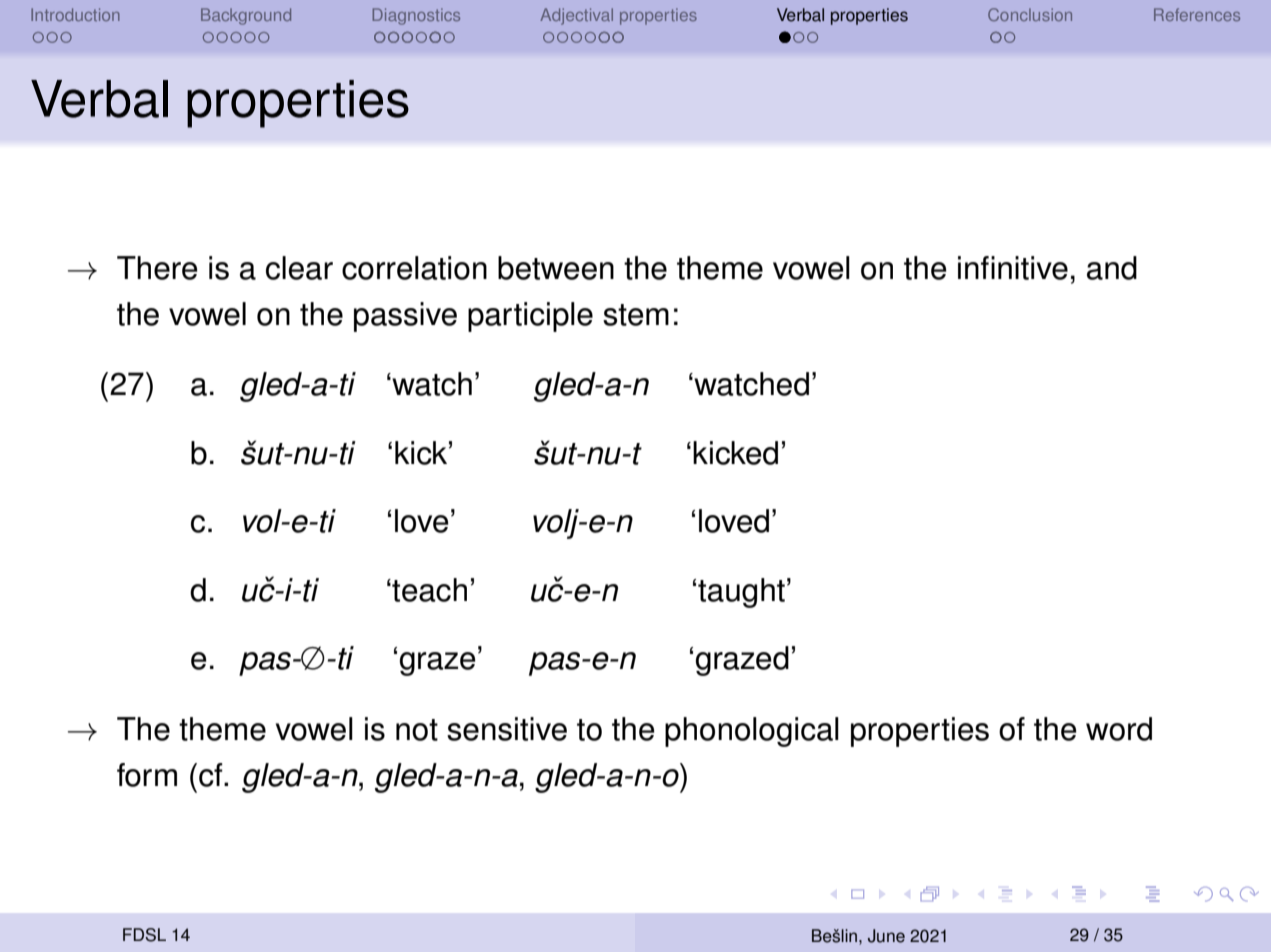 This image has height=952, width=1271. Describe the element at coordinates (246, 16) in the image. I see `Background` at that location.
